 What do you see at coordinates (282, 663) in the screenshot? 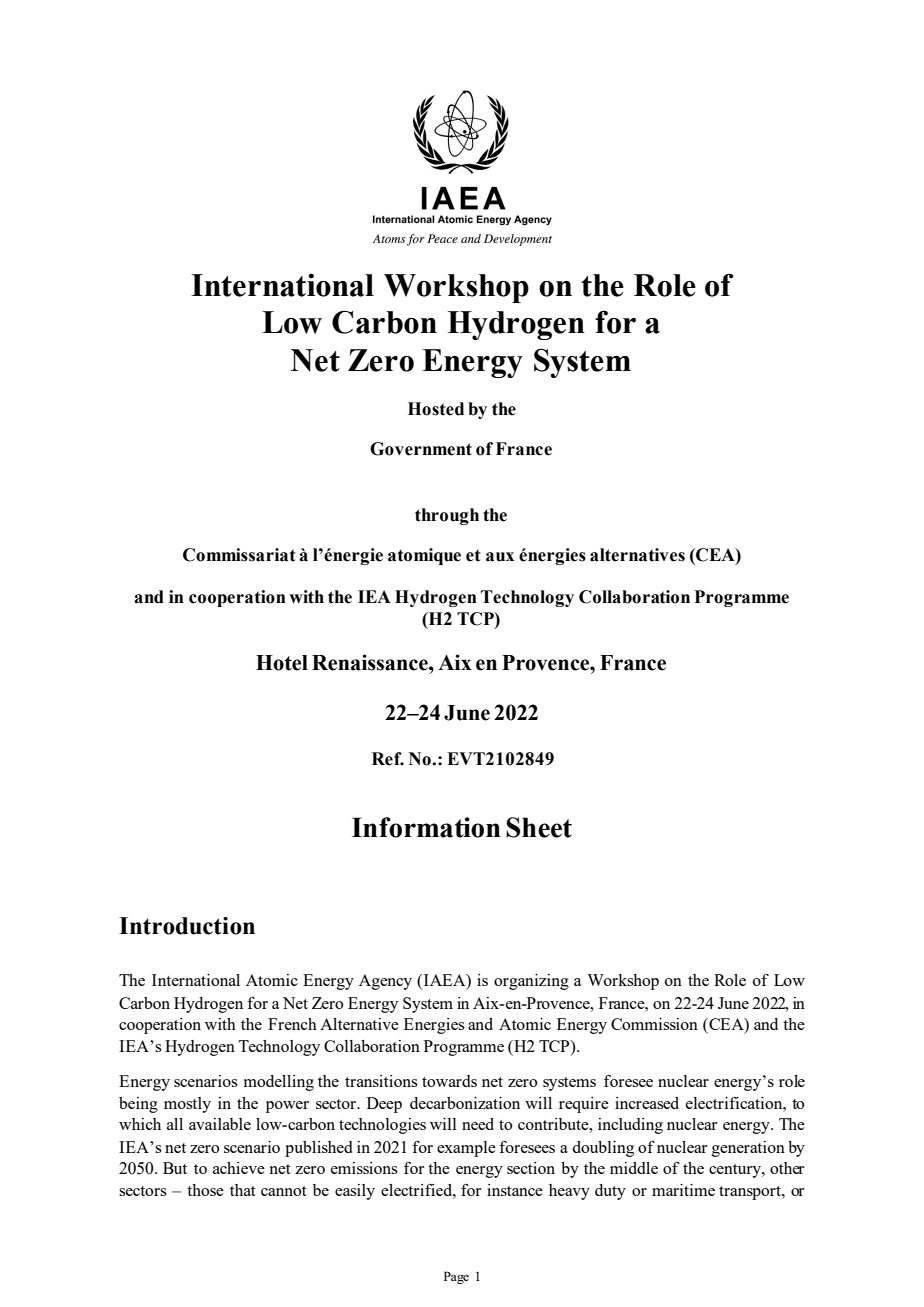
I see `Hotel` at bounding box center [282, 663].
